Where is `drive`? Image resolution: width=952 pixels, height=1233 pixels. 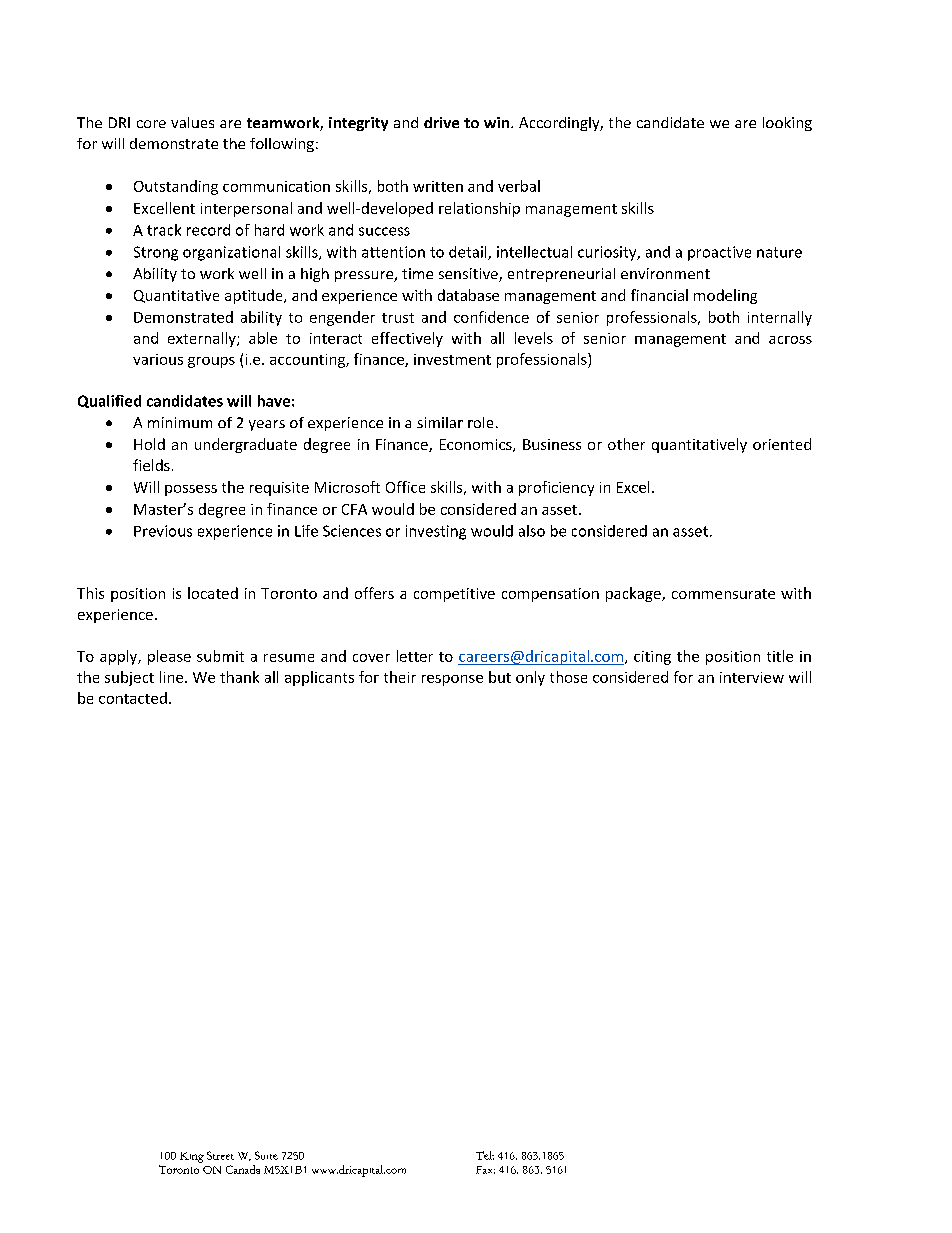 drive is located at coordinates (441, 122).
